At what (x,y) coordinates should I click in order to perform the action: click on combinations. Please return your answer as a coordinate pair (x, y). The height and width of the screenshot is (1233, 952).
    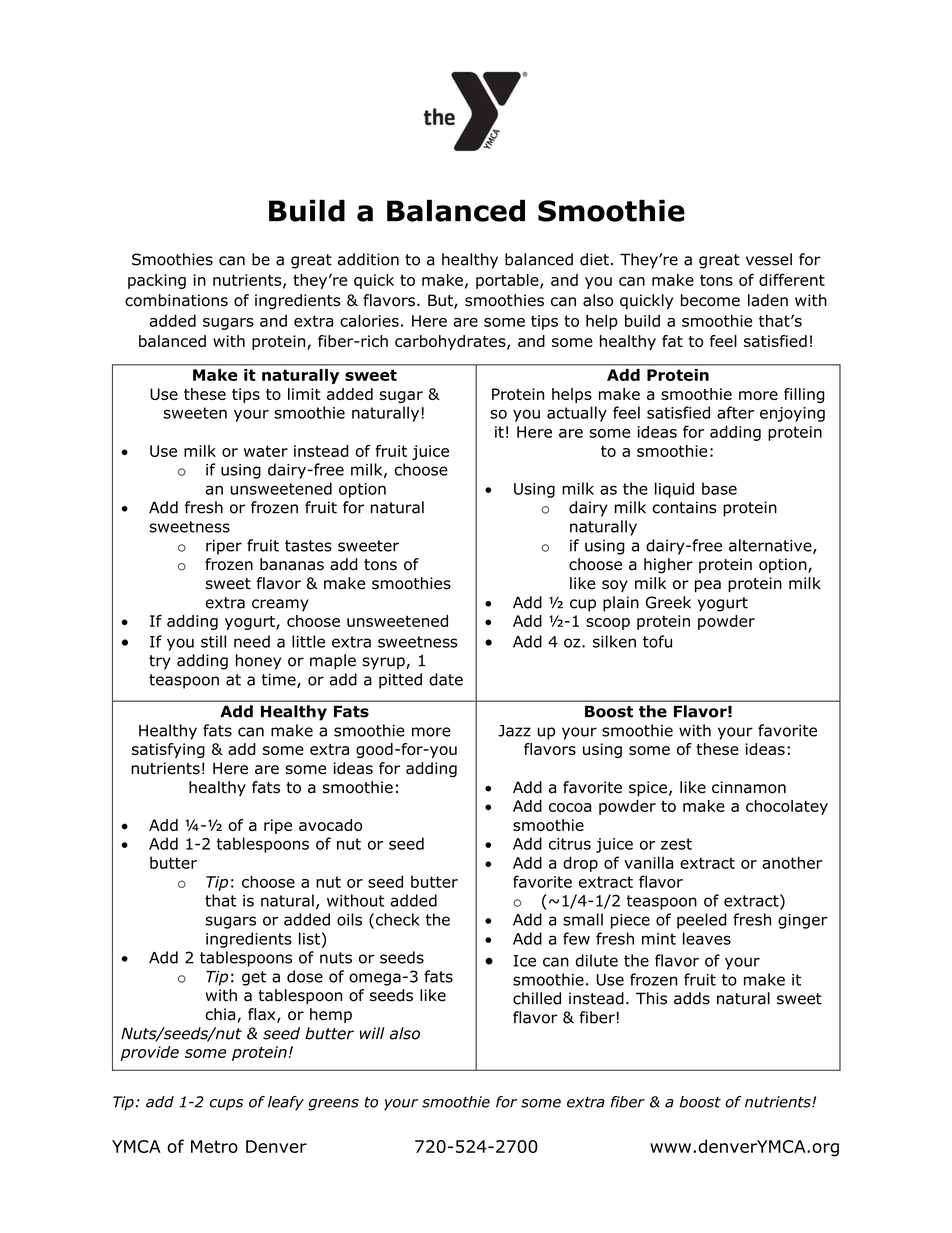
    Looking at the image, I should click on (176, 300).
